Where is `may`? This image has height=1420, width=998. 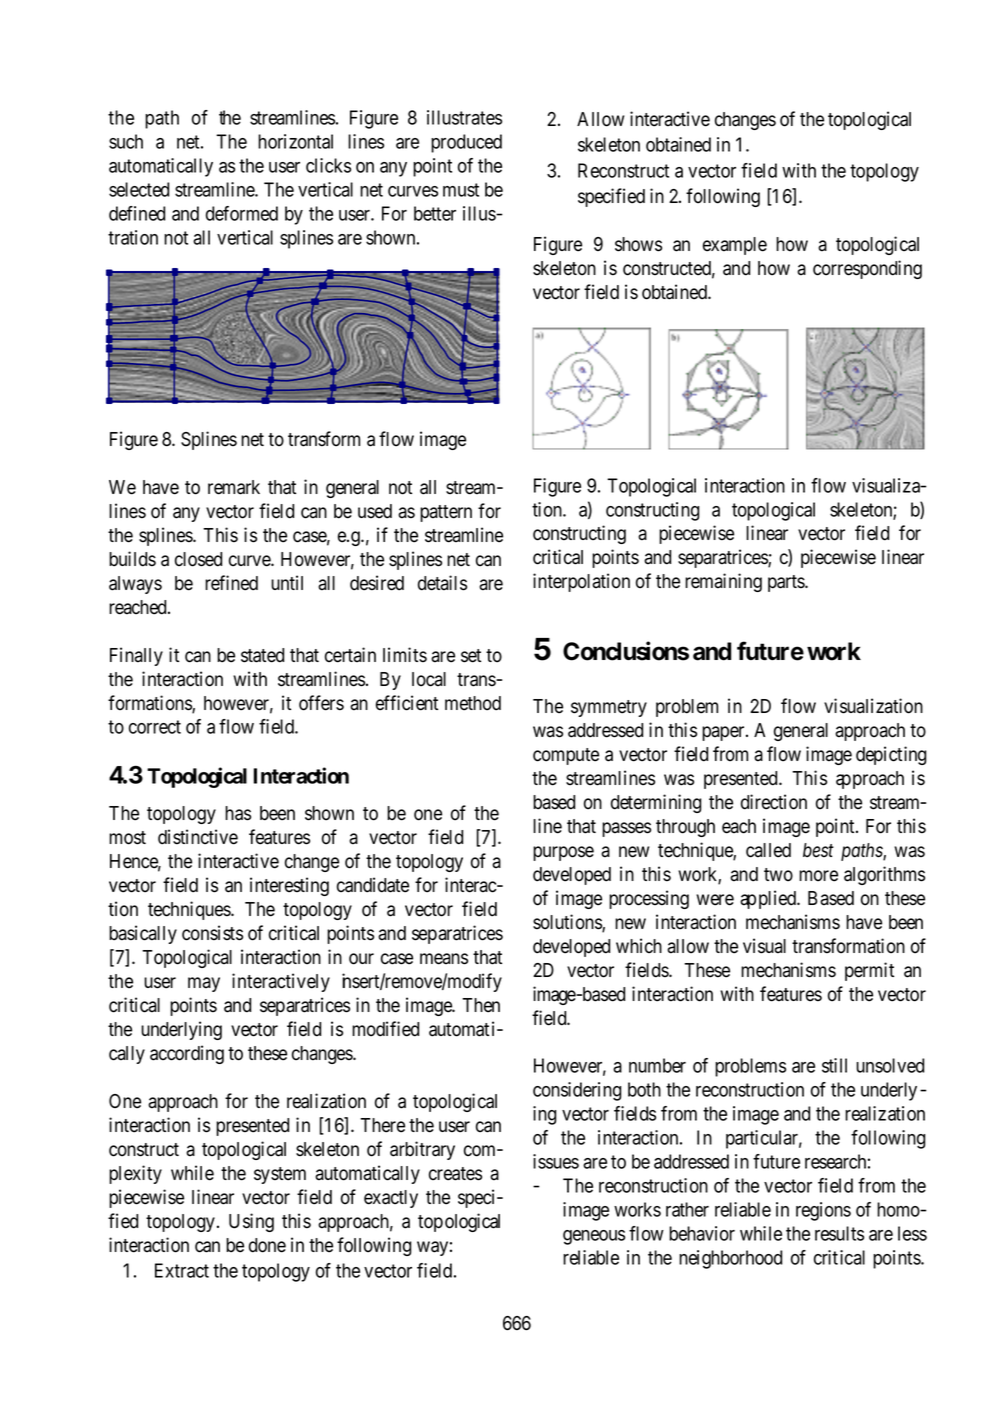
may is located at coordinates (204, 984).
